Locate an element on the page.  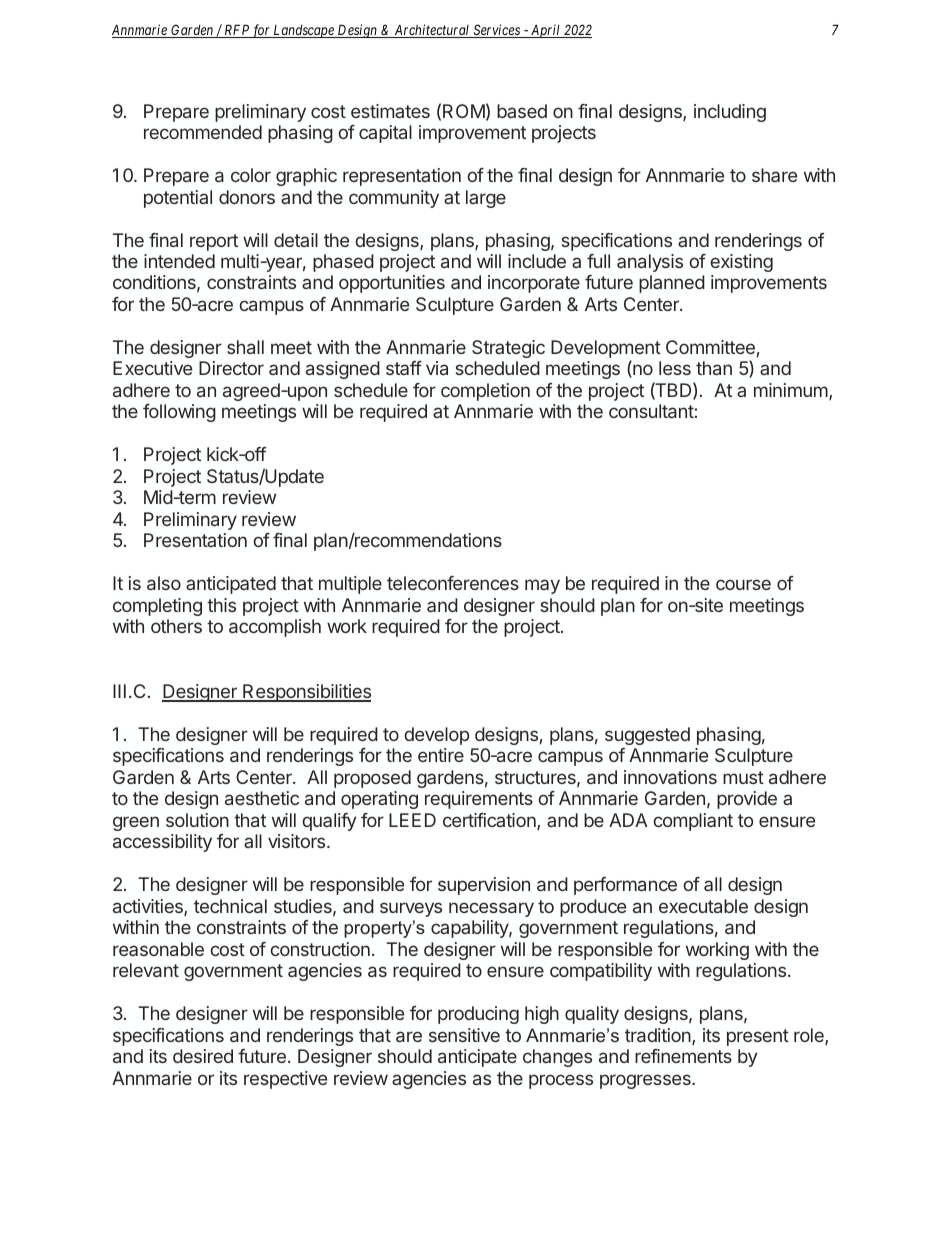
Committee is located at coordinates (710, 347).
